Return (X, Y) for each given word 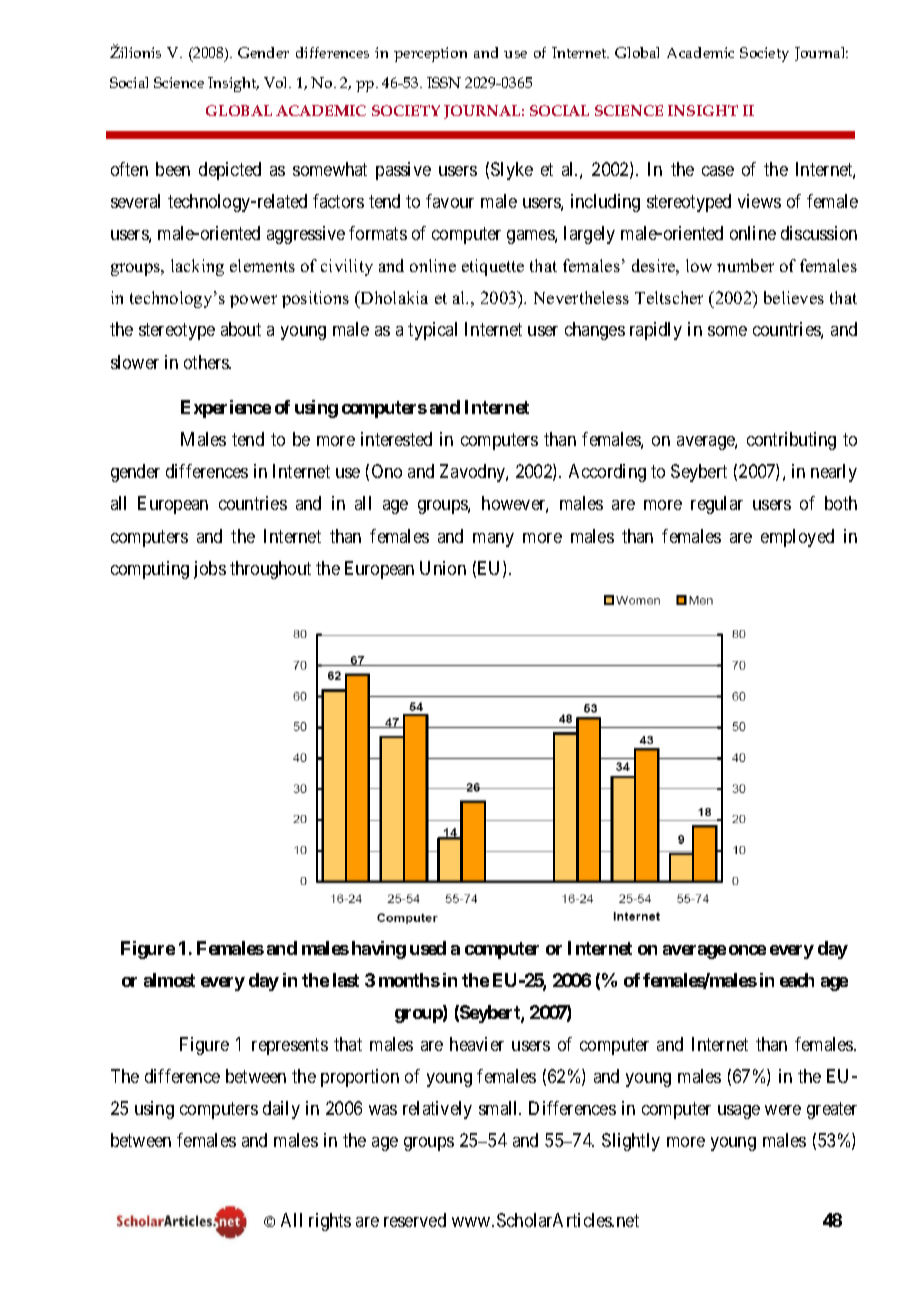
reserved (415, 1220)
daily (281, 1110)
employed (797, 538)
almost (169, 980)
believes (794, 297)
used (428, 948)
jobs (210, 570)
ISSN (444, 82)
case (718, 171)
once (747, 950)
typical (432, 331)
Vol (277, 82)
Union (443, 568)
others (207, 362)
